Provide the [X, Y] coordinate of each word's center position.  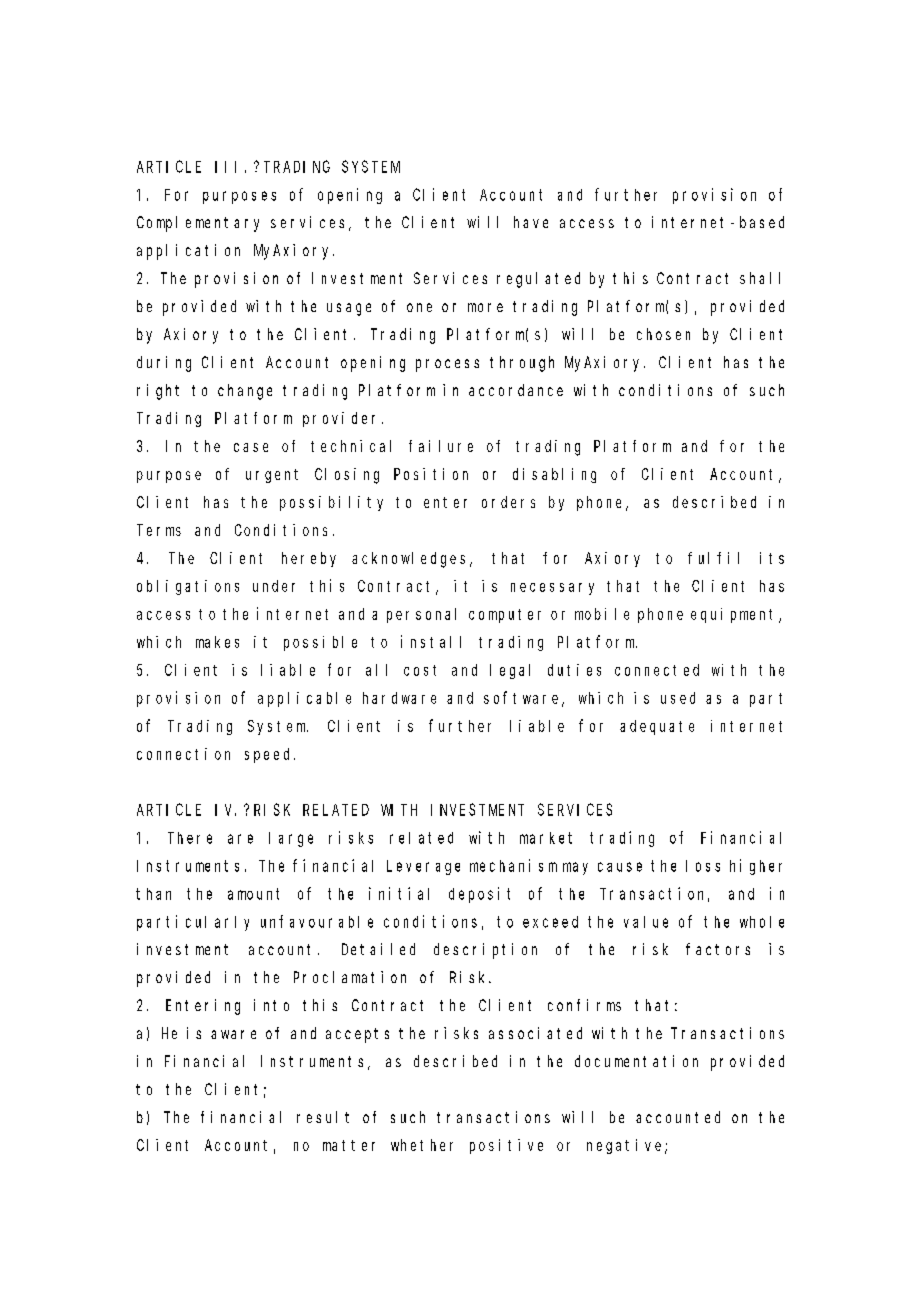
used [678, 698]
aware [233, 1034]
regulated [538, 280]
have [531, 222]
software [523, 698]
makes [217, 642]
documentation [636, 1061]
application [188, 252]
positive [506, 1146]
